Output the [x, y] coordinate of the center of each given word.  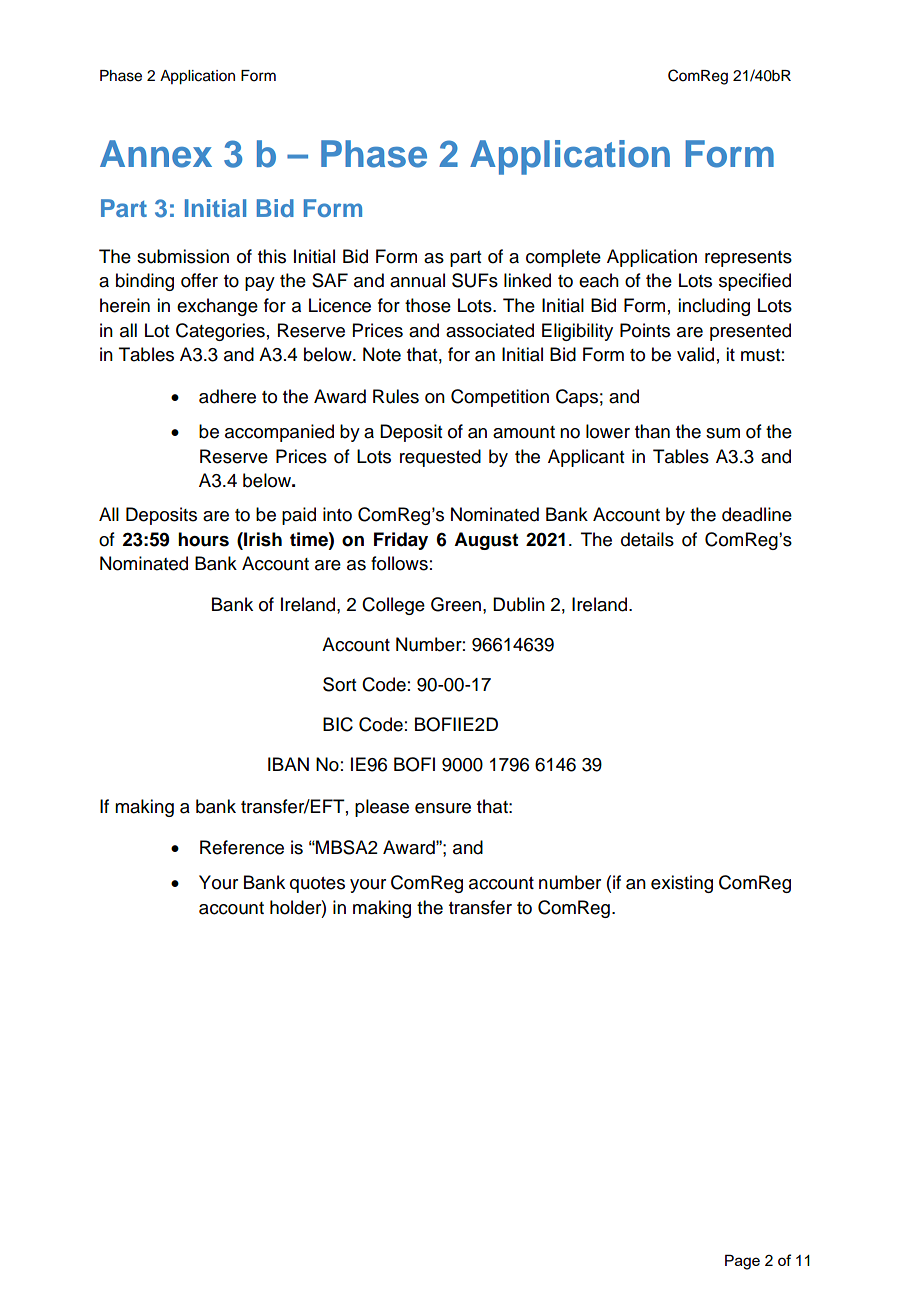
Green [457, 604]
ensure [443, 808]
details [647, 539]
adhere [227, 396]
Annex [156, 154]
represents [748, 259]
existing [682, 884]
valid [695, 354]
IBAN [288, 764]
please [382, 808]
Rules [396, 396]
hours [203, 539]
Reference [242, 847]
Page [742, 1262]
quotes [317, 885]
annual [417, 280]
